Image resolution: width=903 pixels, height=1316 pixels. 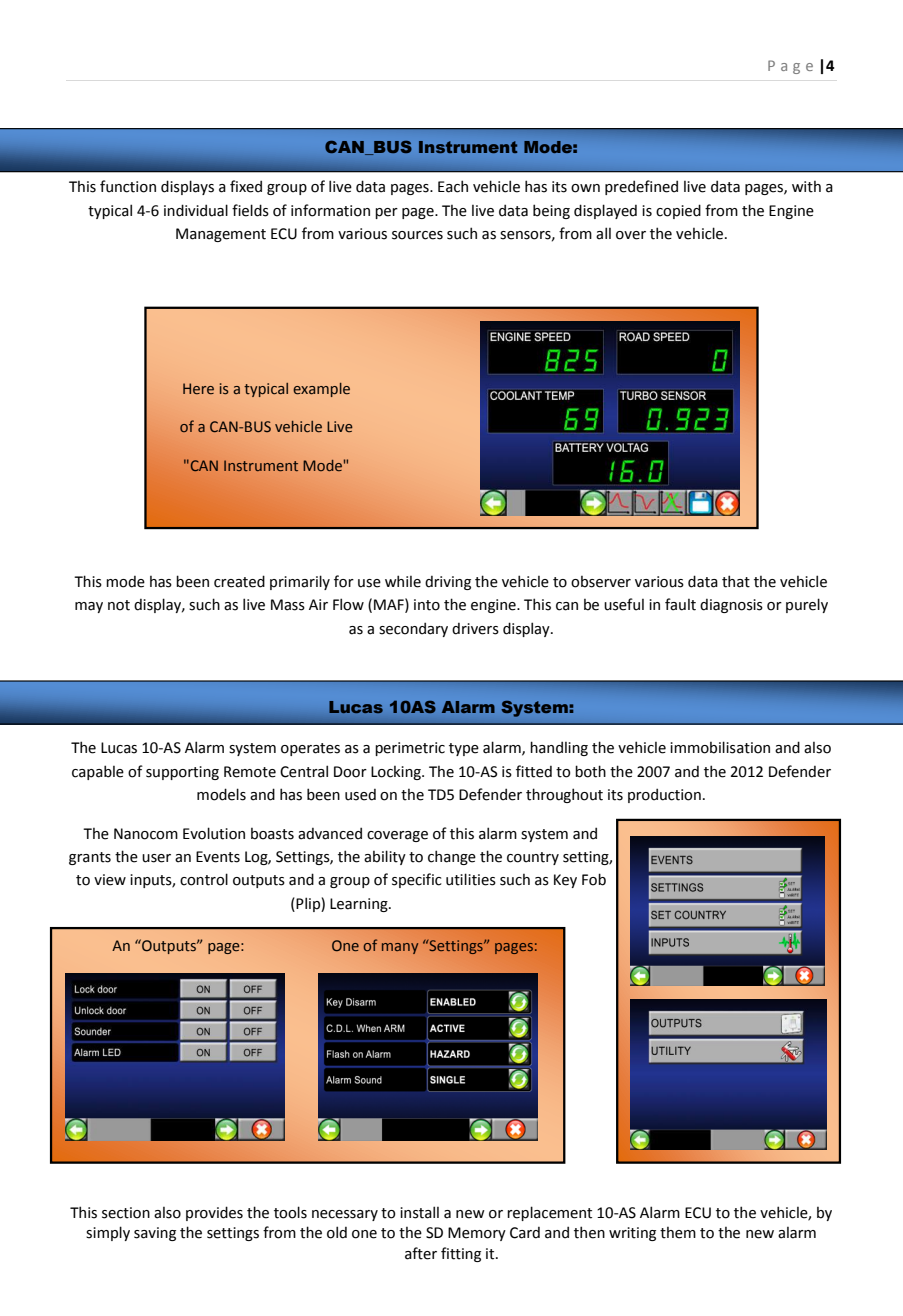 What do you see at coordinates (417, 235) in the image?
I see `sources` at bounding box center [417, 235].
